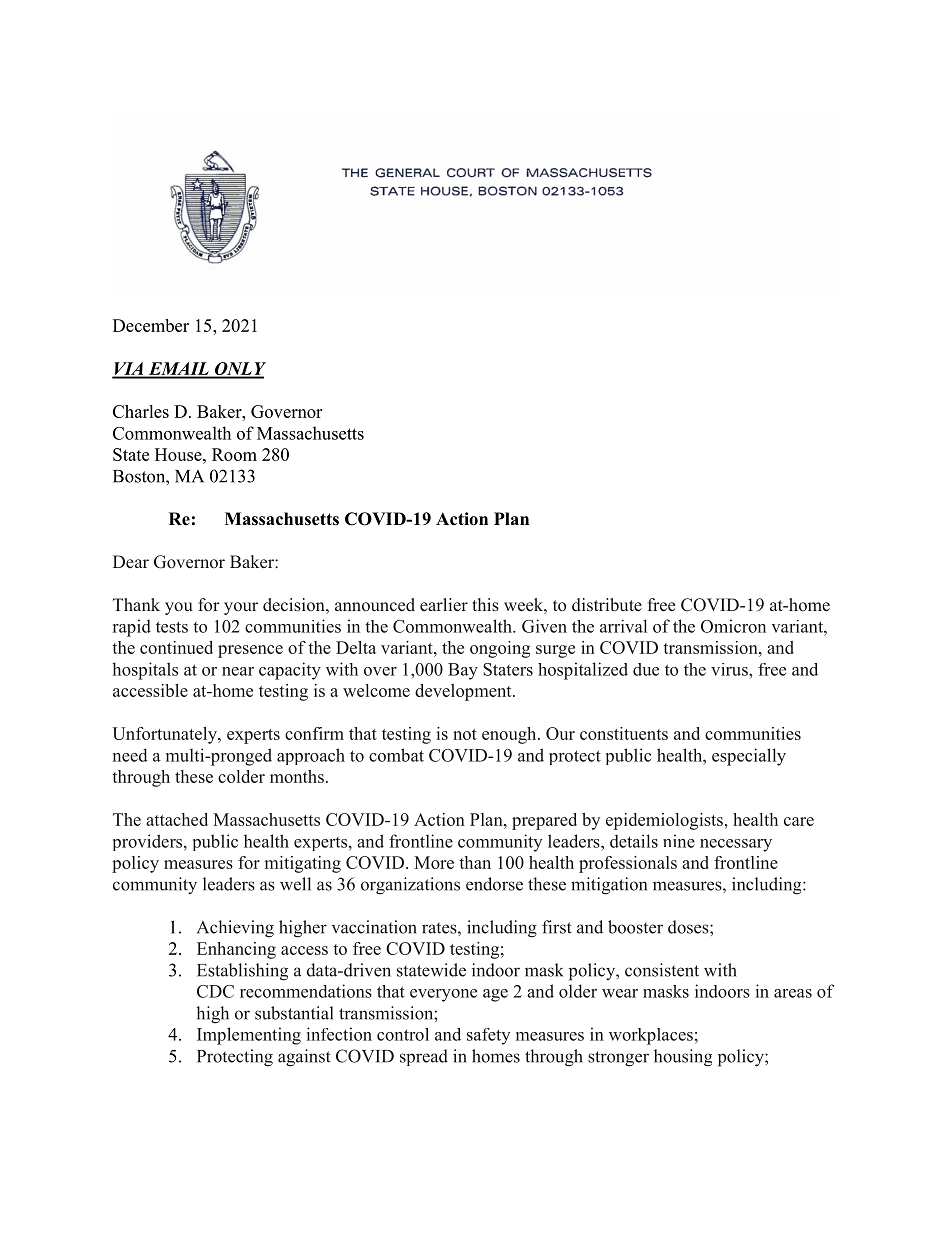  What do you see at coordinates (488, 1036) in the screenshot?
I see `safety` at bounding box center [488, 1036].
